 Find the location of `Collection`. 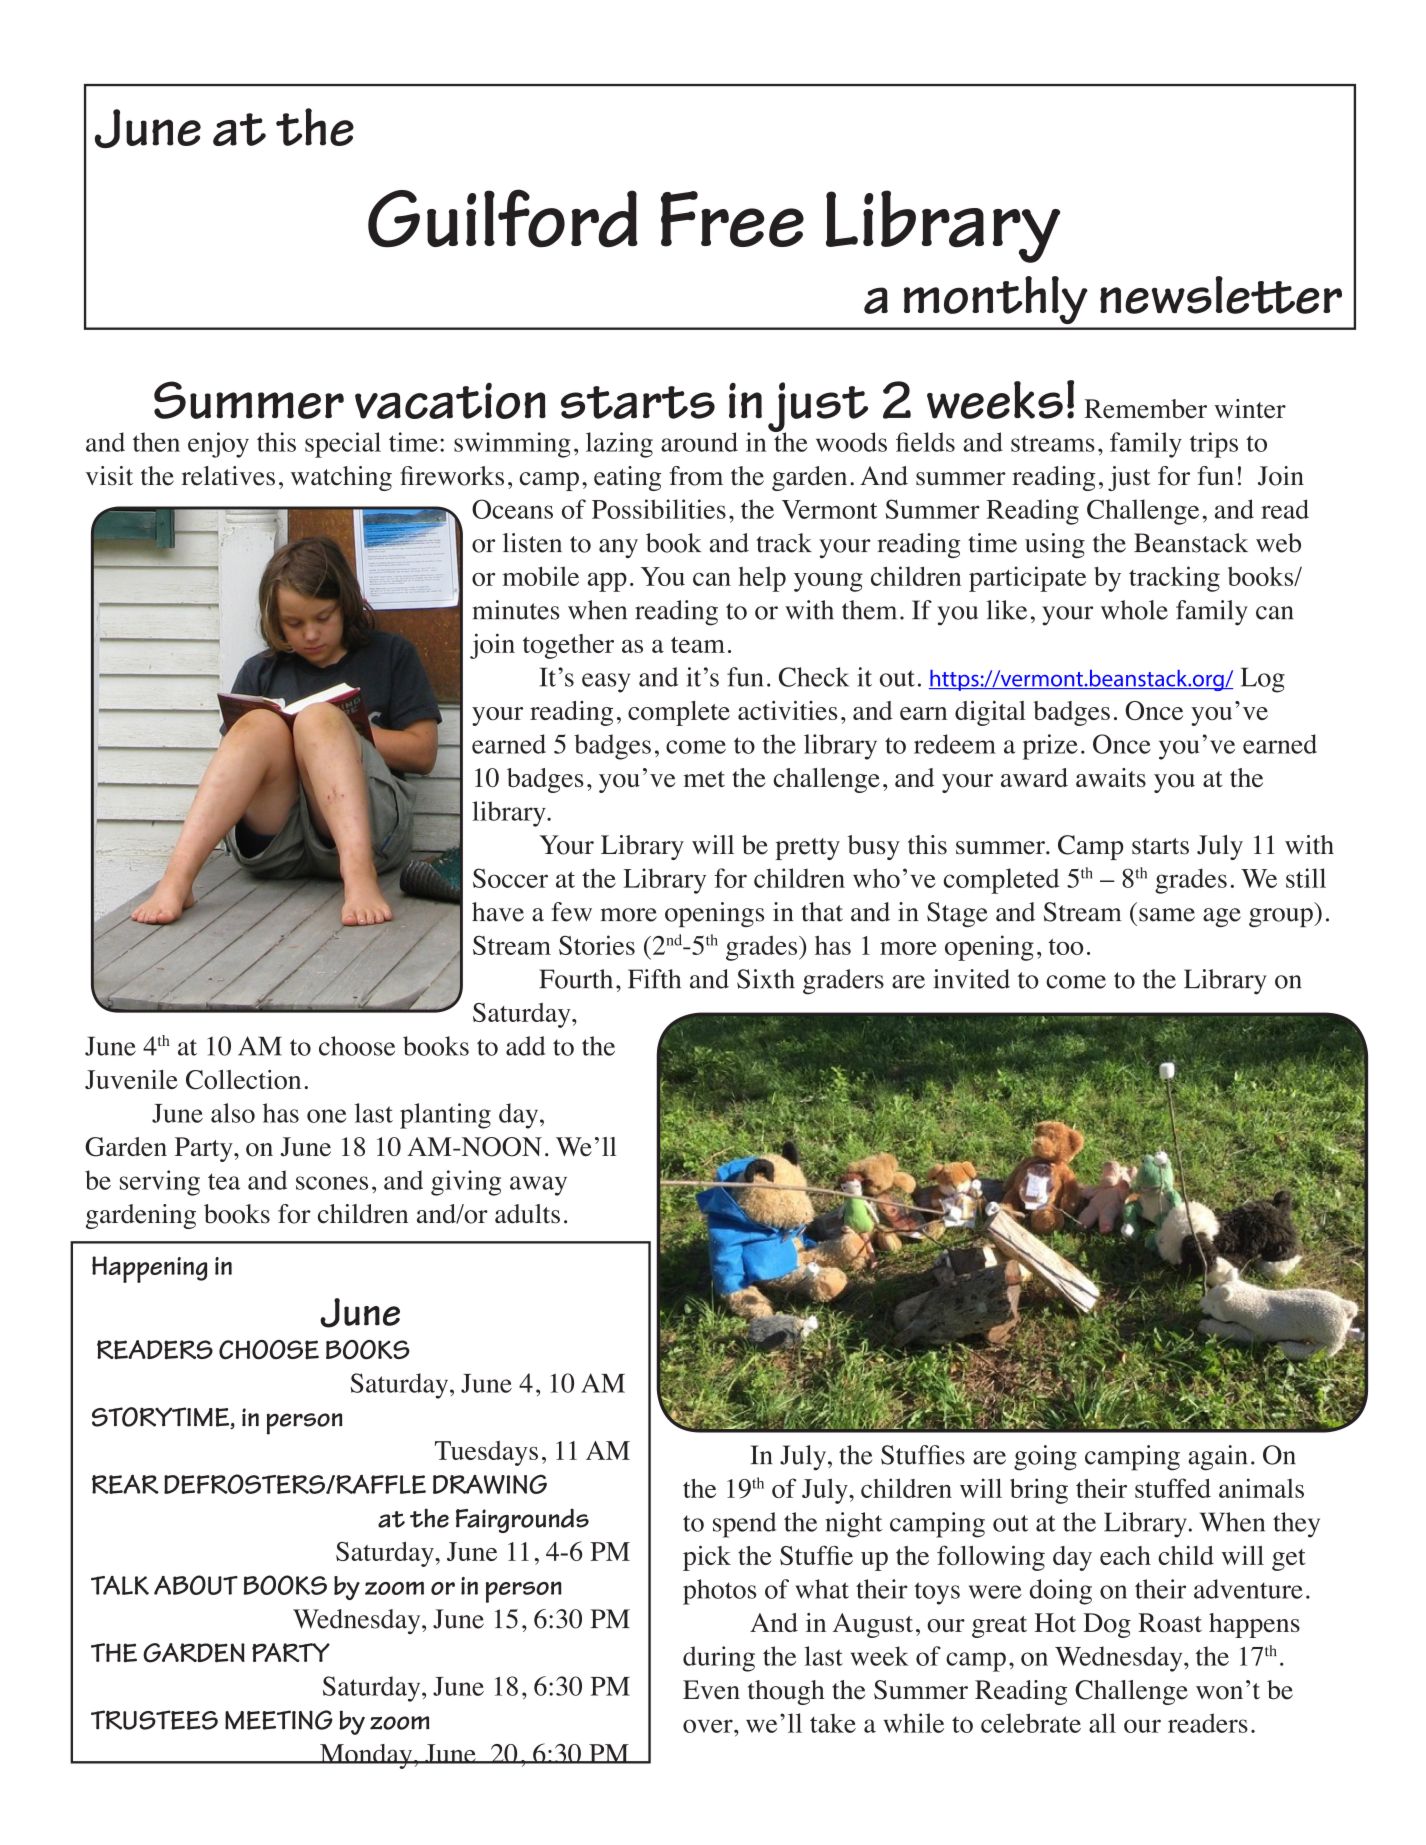

Collection is located at coordinates (243, 1080).
